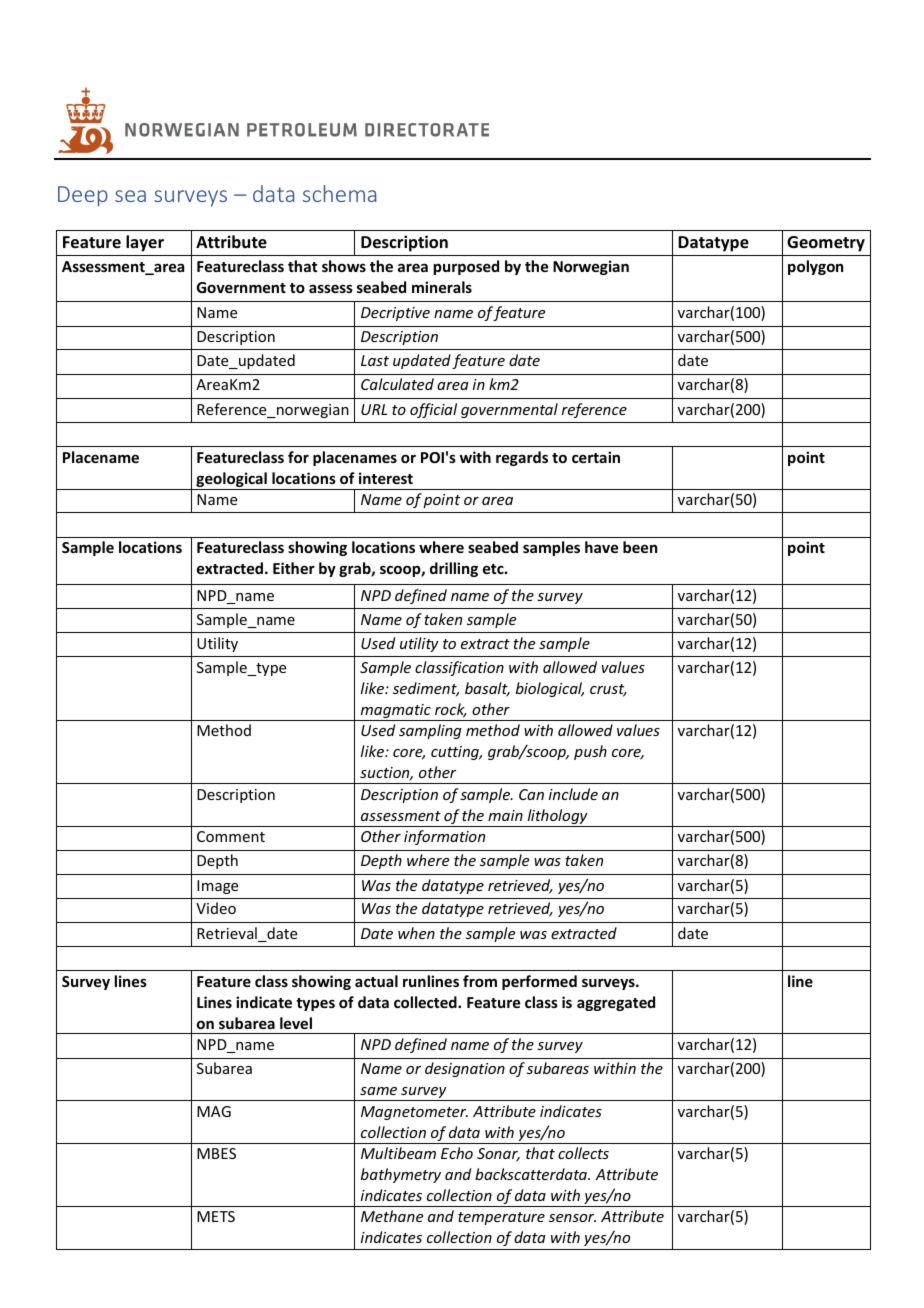 The image size is (924, 1308). I want to click on geological, so click(231, 481).
